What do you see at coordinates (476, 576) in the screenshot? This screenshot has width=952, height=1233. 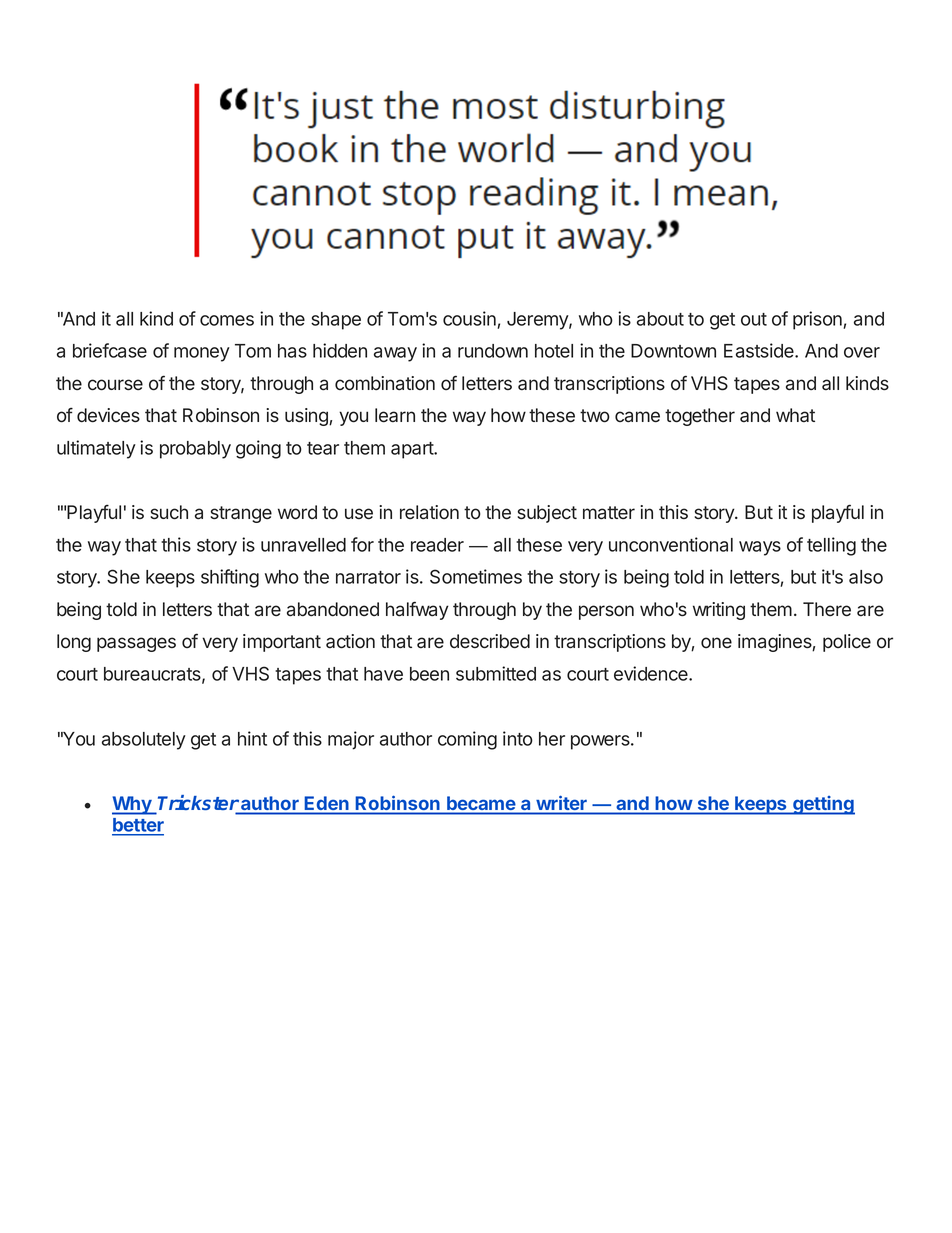 I see `Sometimes` at bounding box center [476, 576].
